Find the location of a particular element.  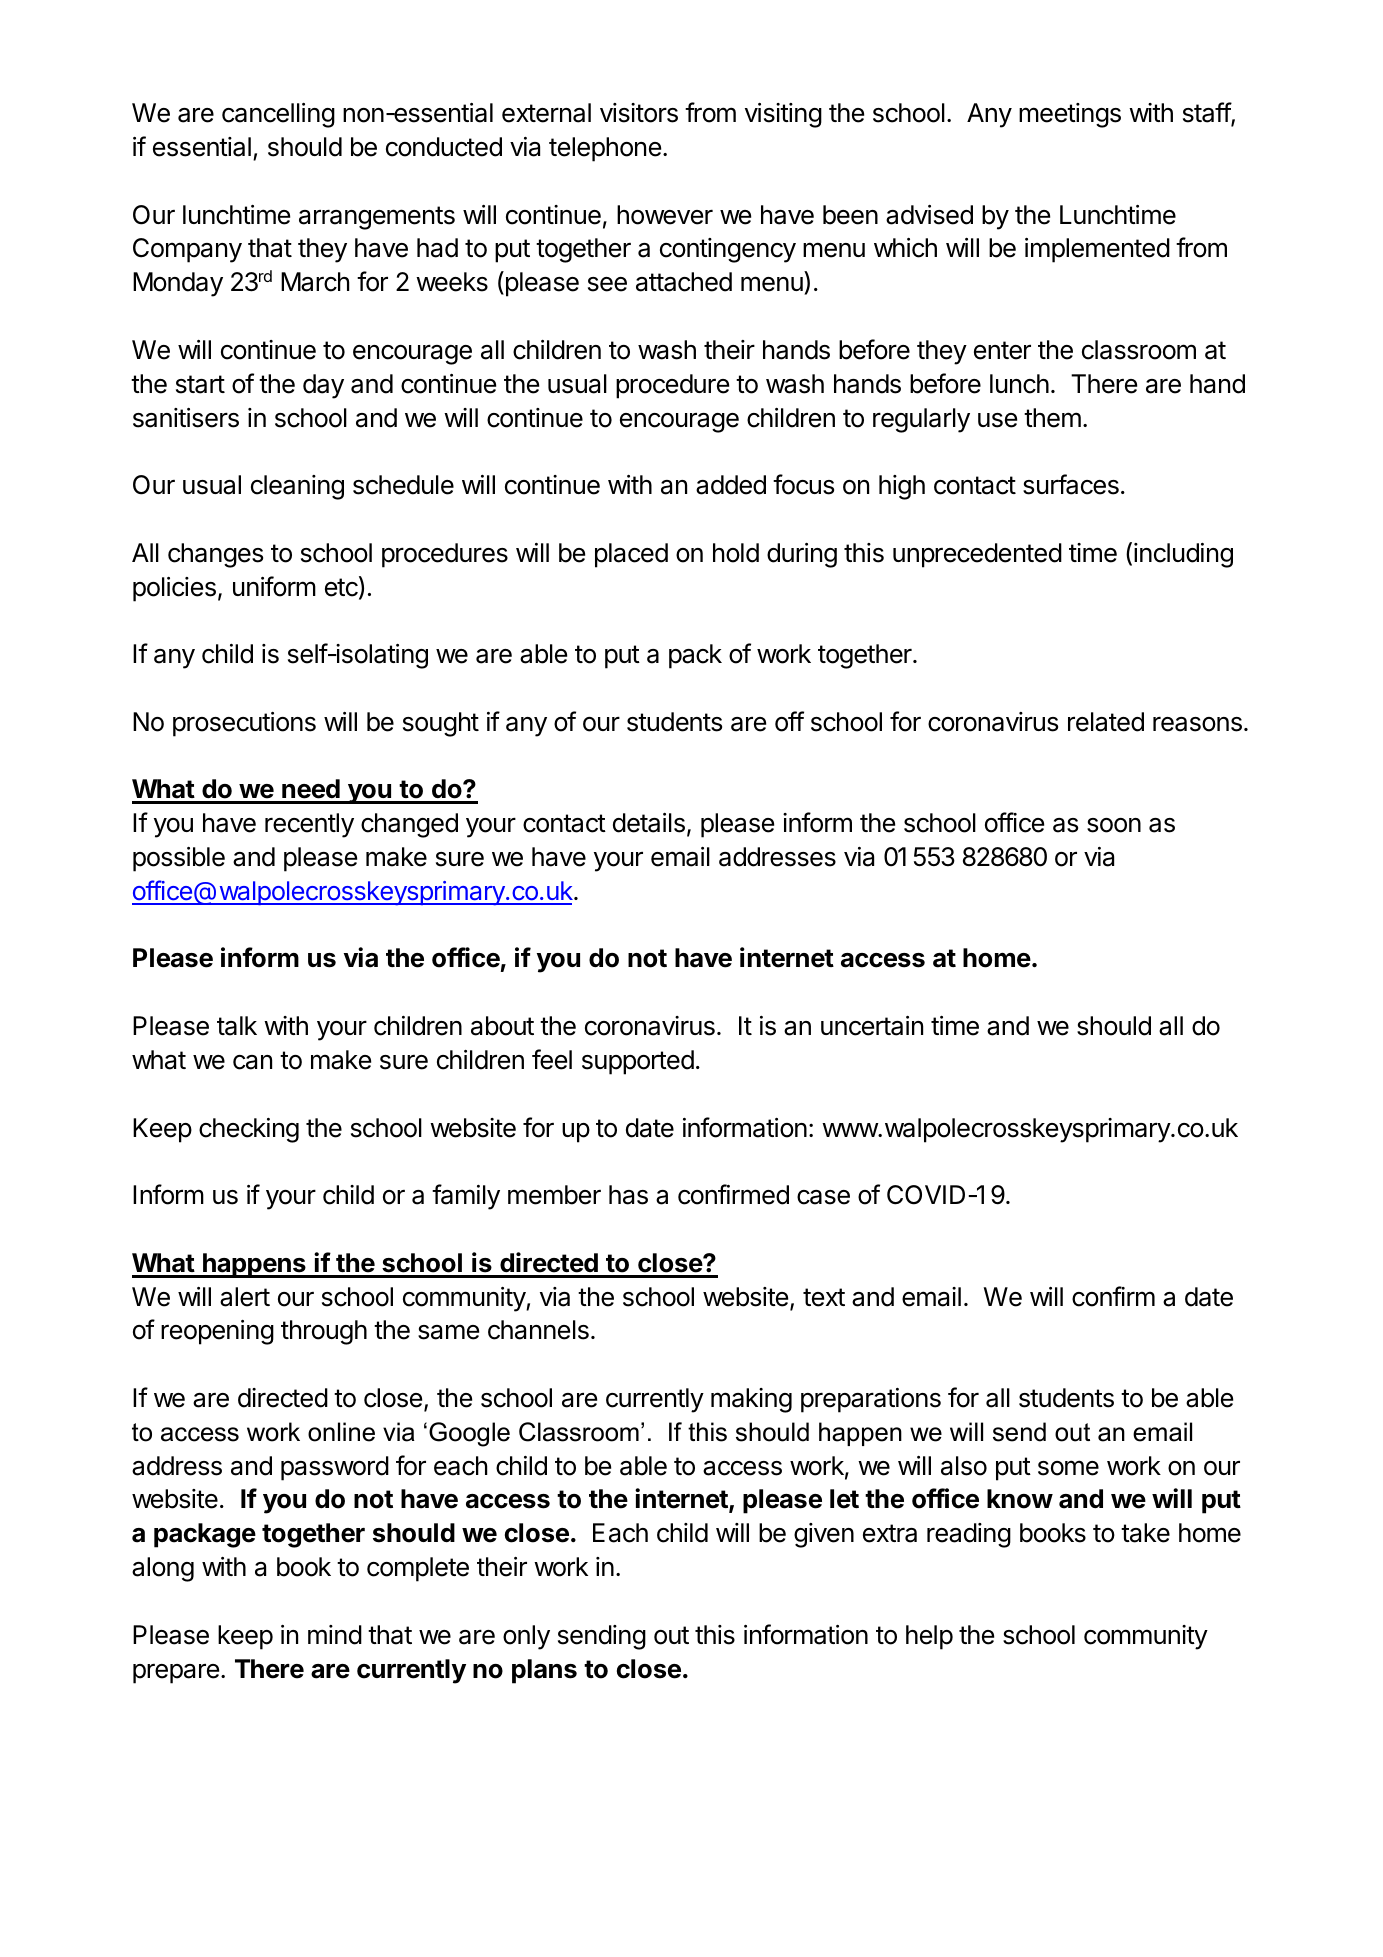

alert is located at coordinates (245, 1297).
